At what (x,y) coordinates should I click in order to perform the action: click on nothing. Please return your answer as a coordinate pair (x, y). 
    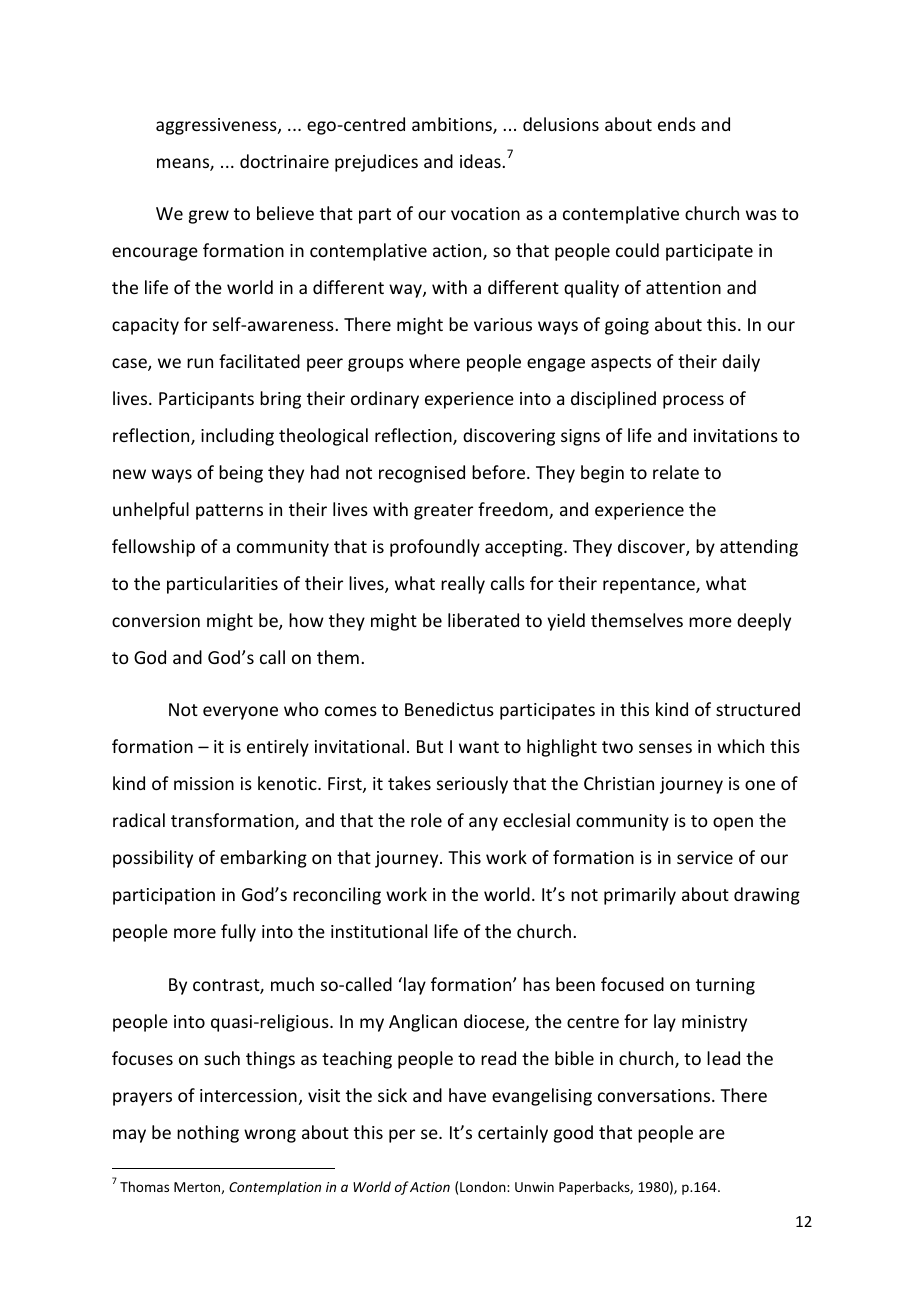
    Looking at the image, I should click on (208, 1134).
